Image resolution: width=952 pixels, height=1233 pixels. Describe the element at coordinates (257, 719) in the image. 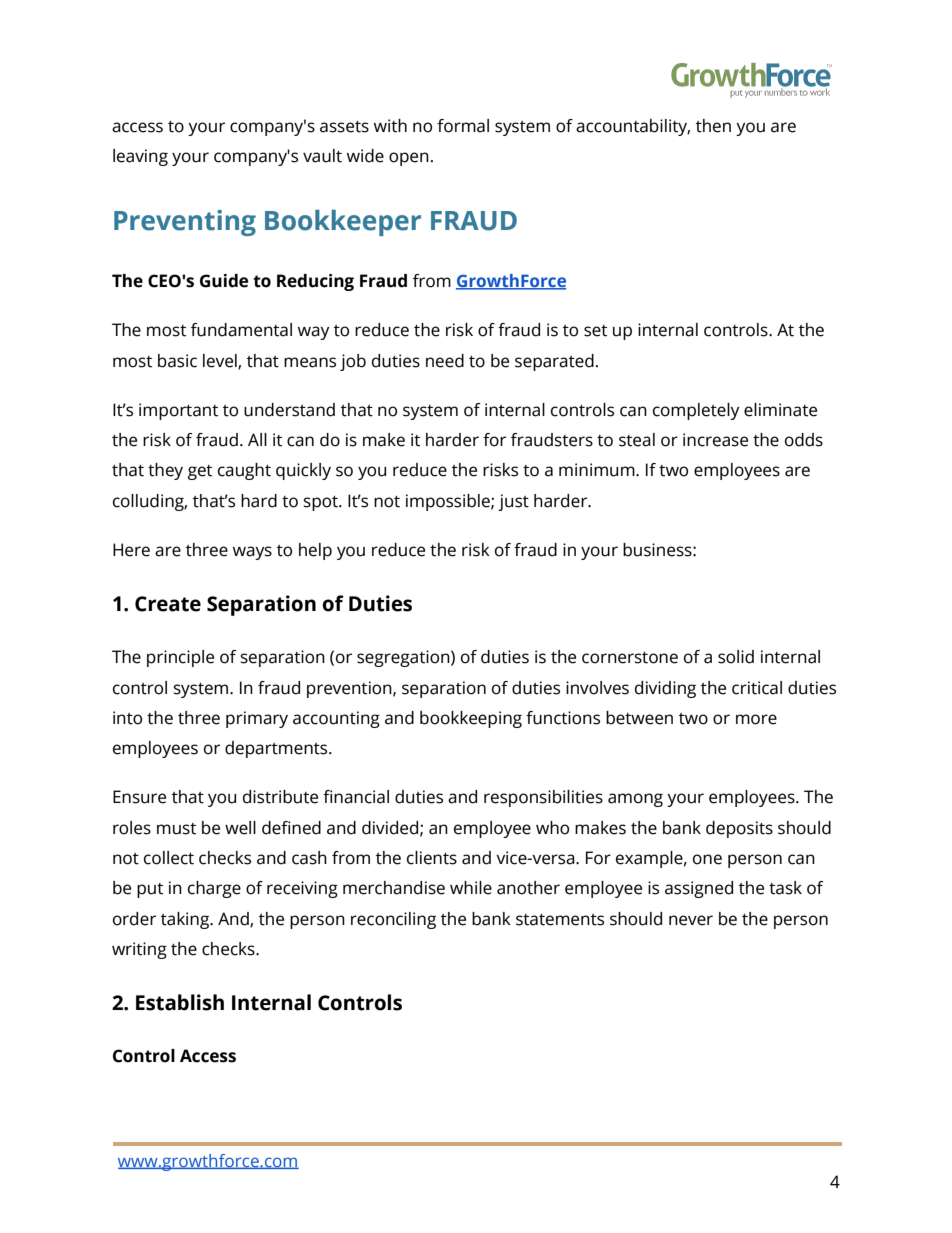

I see `primary` at that location.
